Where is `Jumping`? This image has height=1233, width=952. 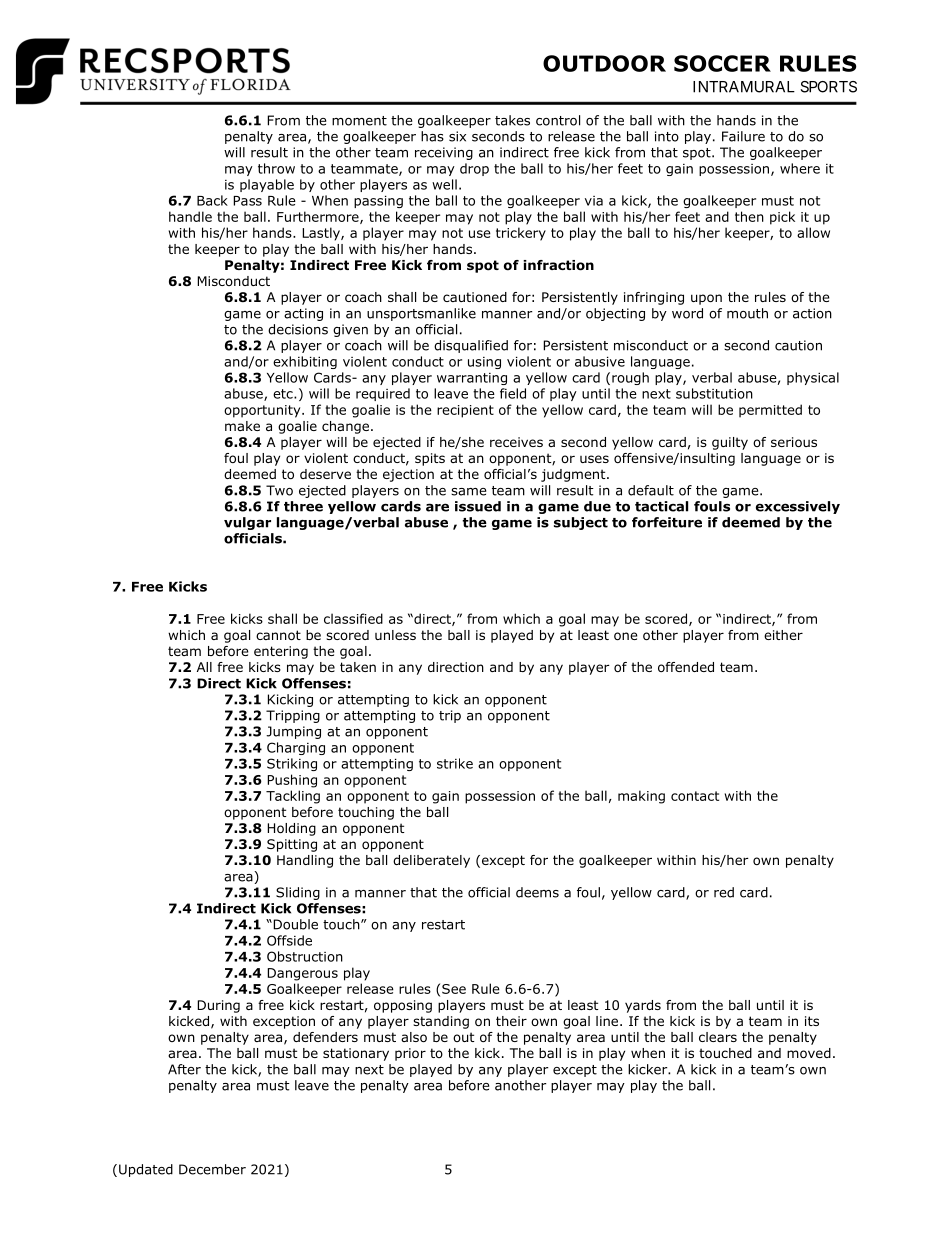 Jumping is located at coordinates (293, 732).
